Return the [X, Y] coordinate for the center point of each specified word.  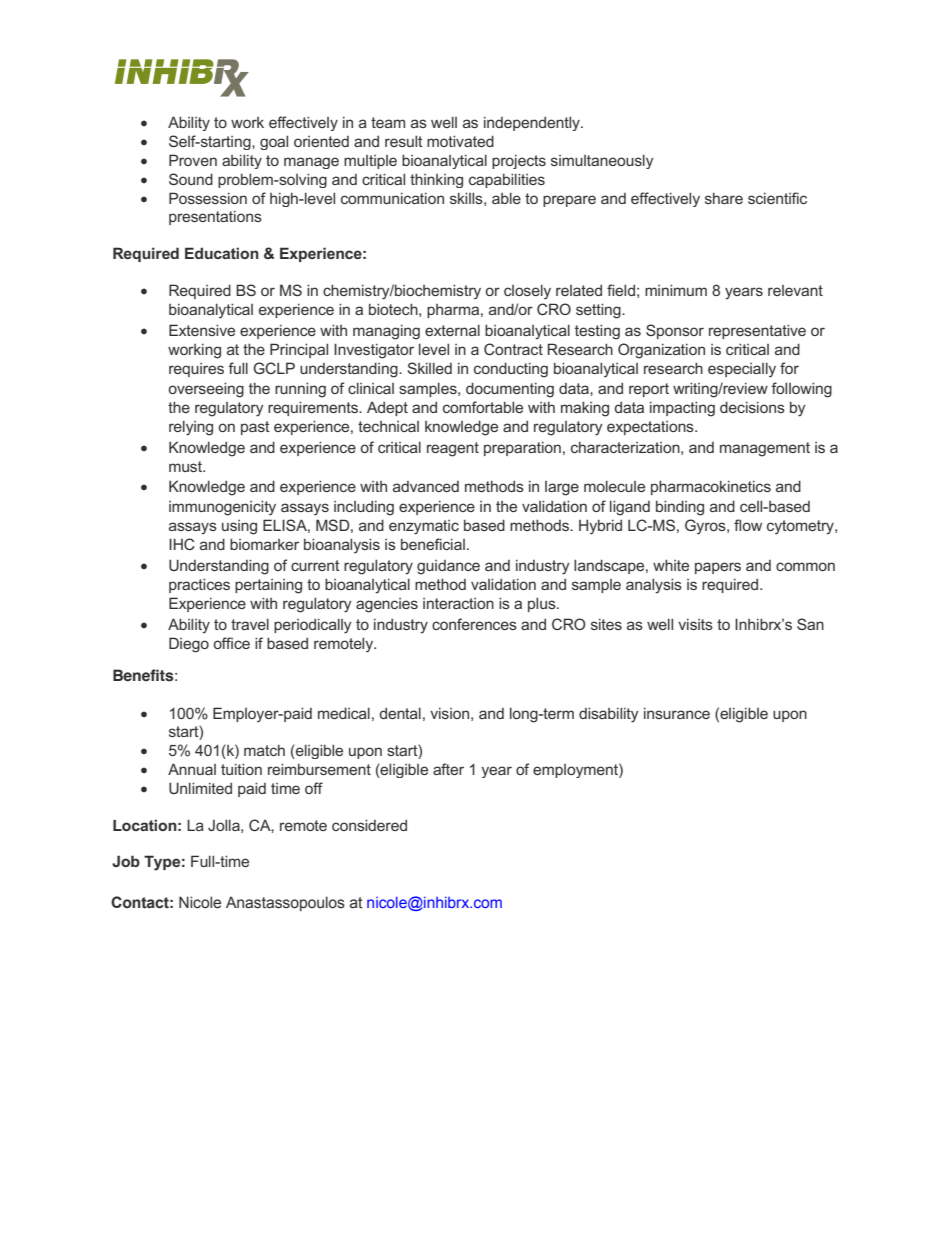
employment [576, 770]
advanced [426, 486]
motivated [460, 141]
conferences [474, 624]
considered [369, 825]
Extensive [202, 330]
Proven [193, 160]
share [724, 198]
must [186, 466]
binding [680, 508]
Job [126, 861]
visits [695, 624]
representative [757, 331]
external [452, 330]
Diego [189, 645]
